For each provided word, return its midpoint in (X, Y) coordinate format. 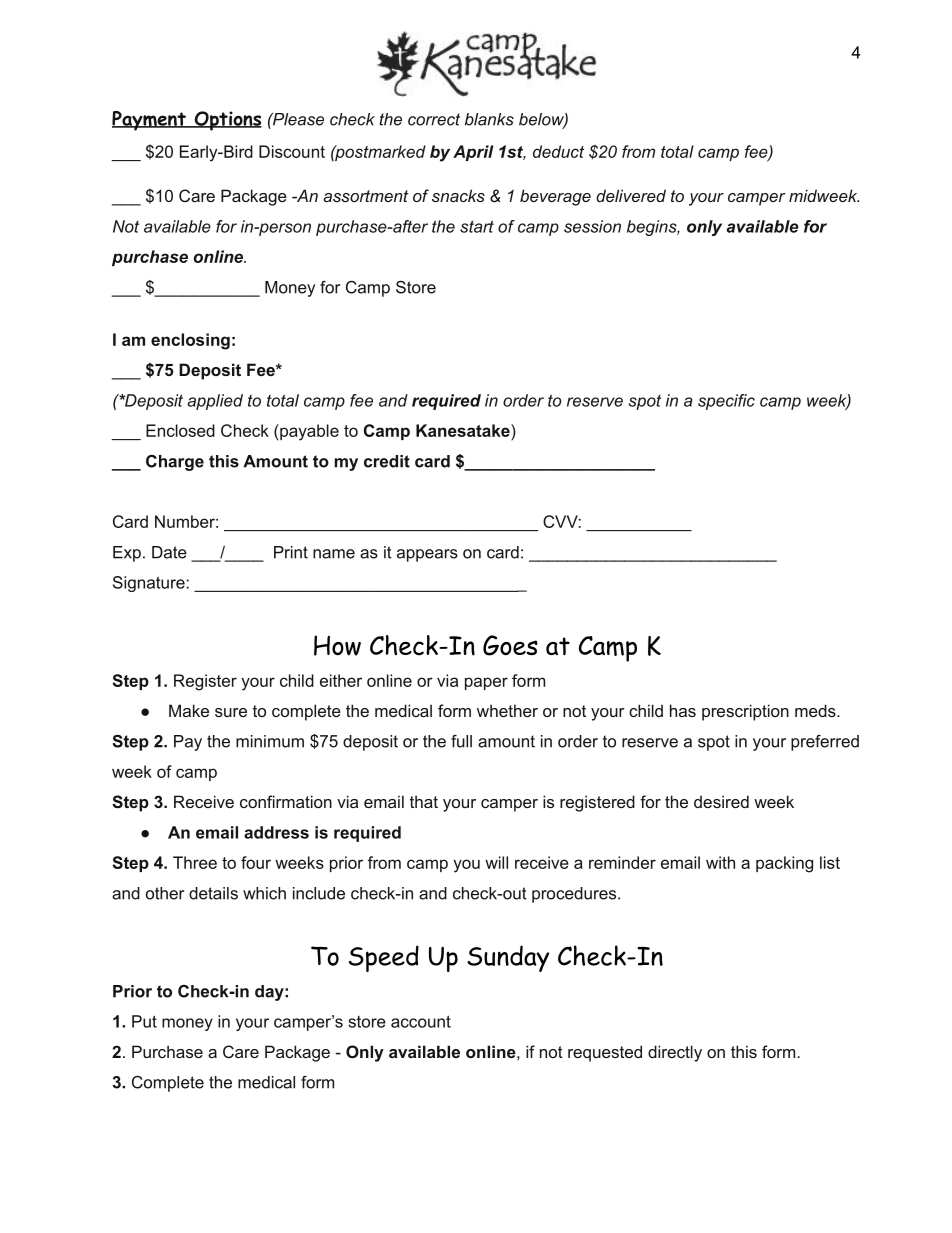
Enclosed (180, 430)
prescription (745, 712)
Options (227, 121)
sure (231, 712)
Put (144, 1021)
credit (387, 461)
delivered (631, 195)
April (473, 153)
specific (726, 402)
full (461, 741)
